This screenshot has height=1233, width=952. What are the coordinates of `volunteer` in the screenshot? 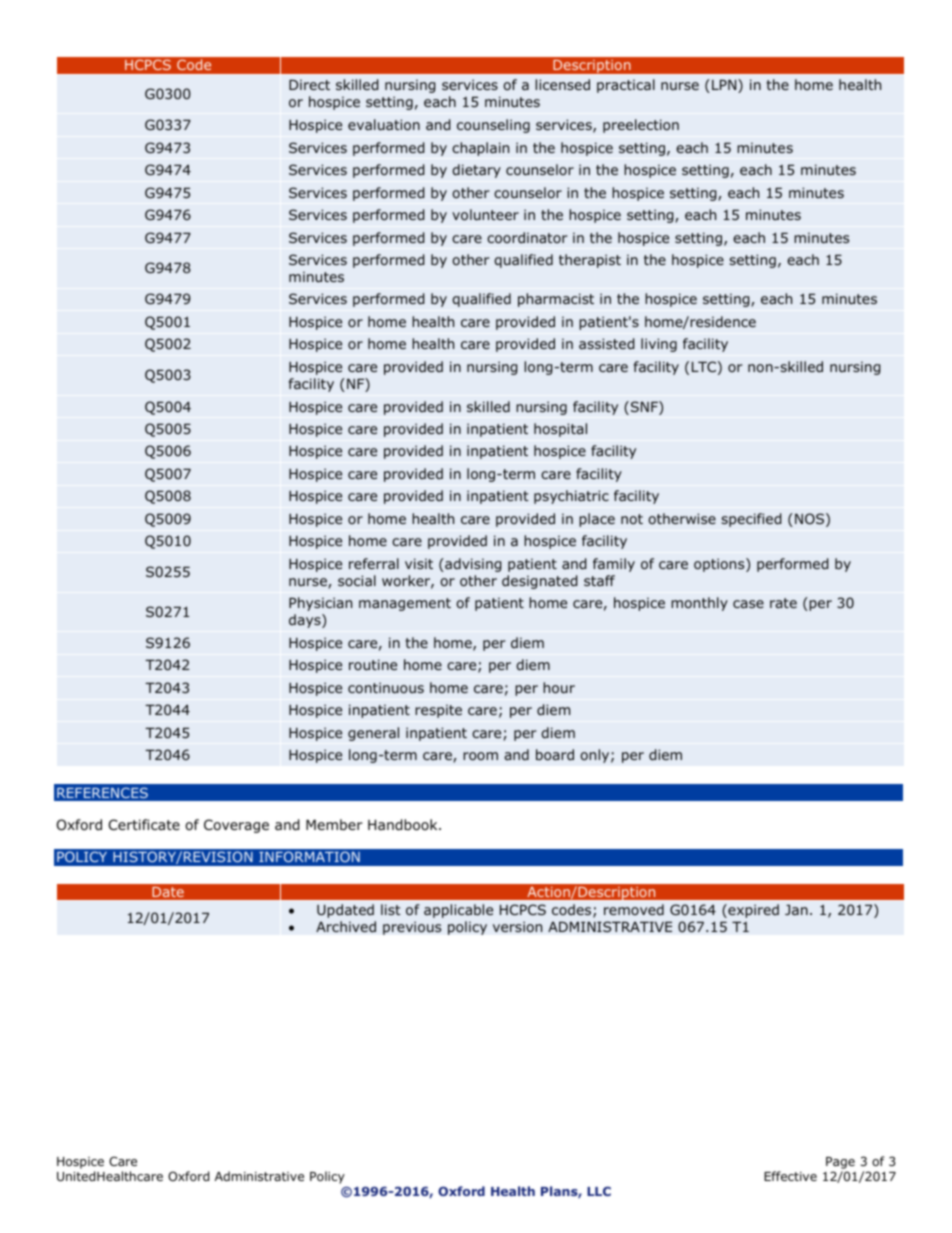 It's located at (485, 214).
